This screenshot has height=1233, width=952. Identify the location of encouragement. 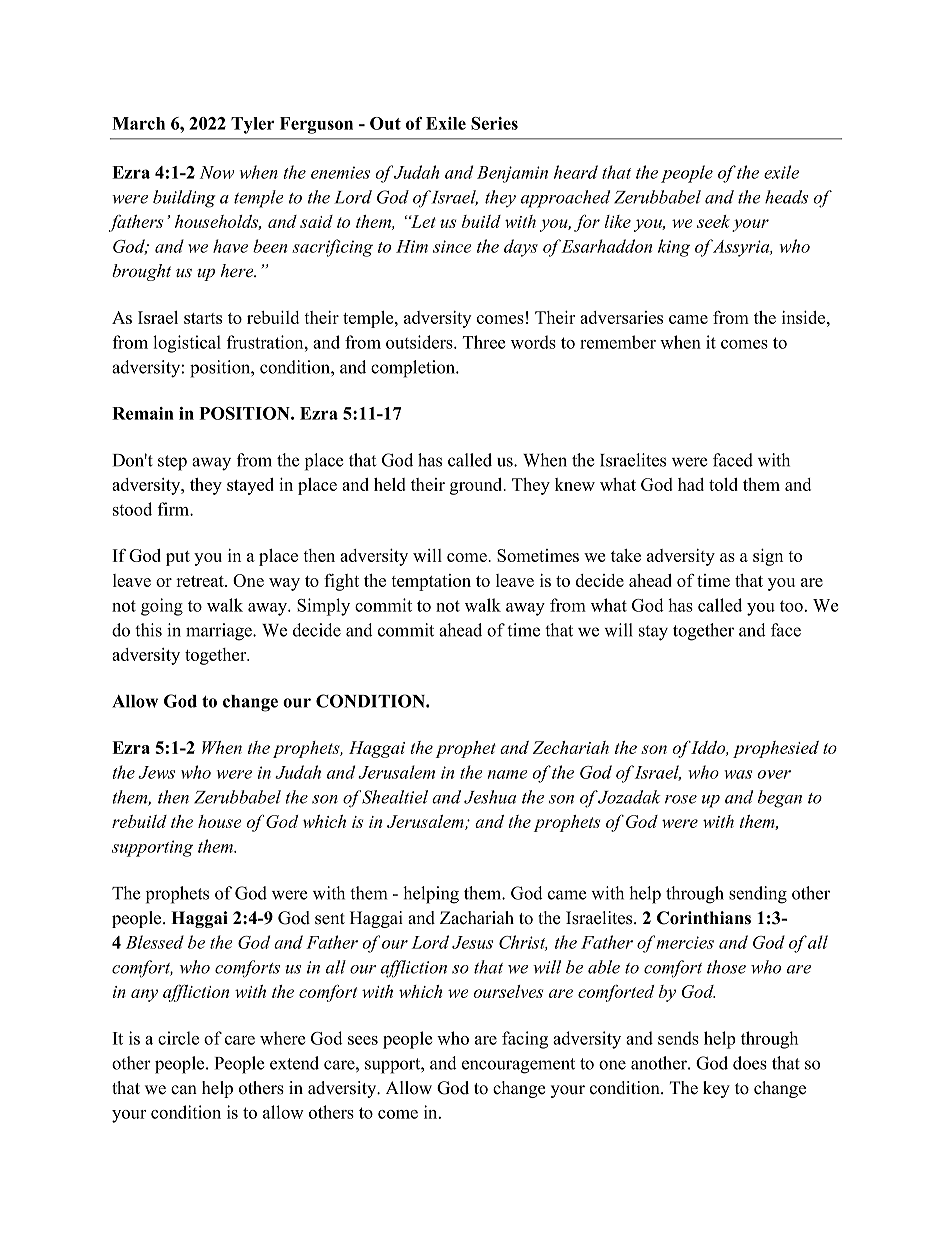
(518, 1066).
